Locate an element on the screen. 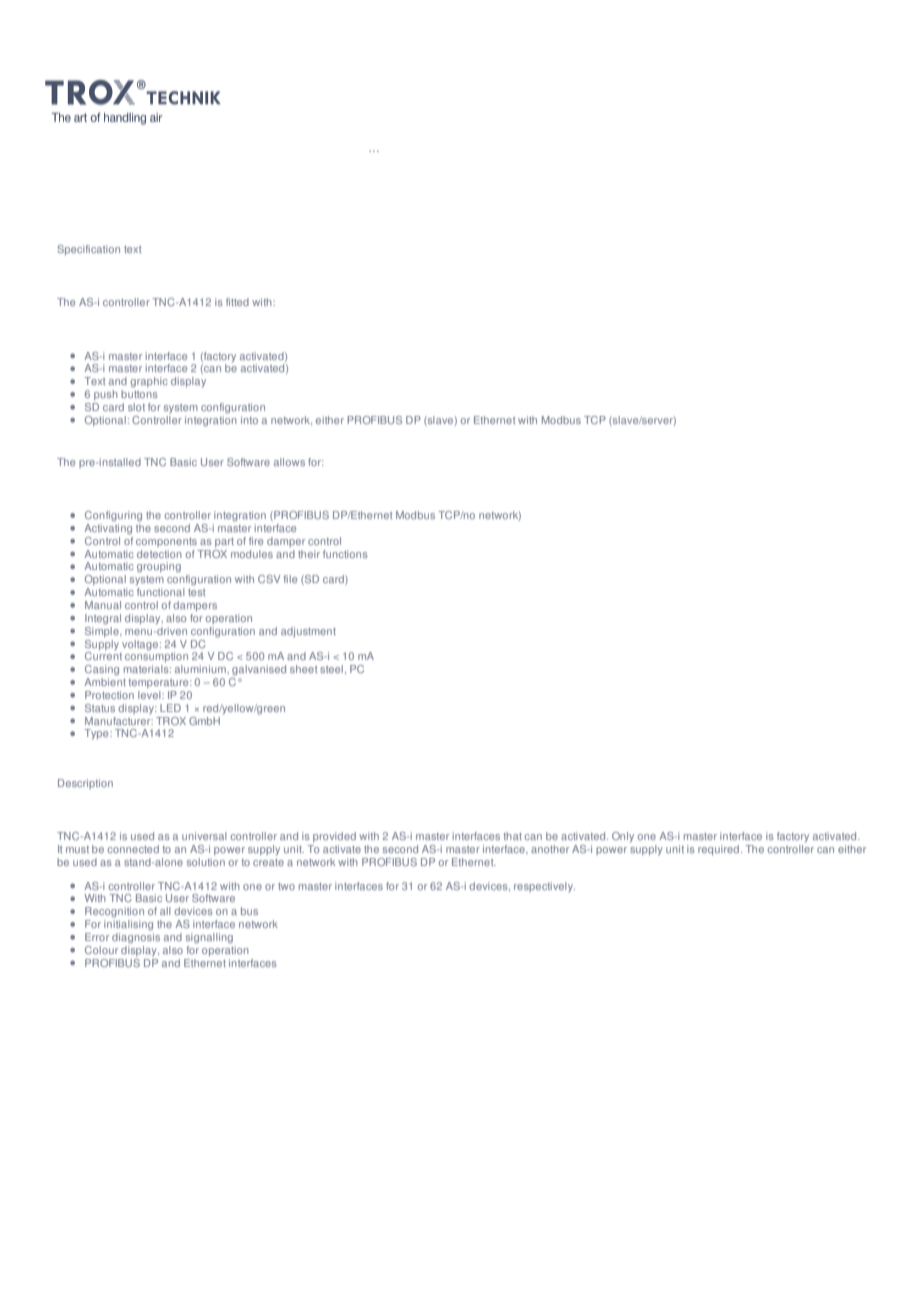 The width and height of the screenshot is (924, 1308). allows is located at coordinates (289, 462).
